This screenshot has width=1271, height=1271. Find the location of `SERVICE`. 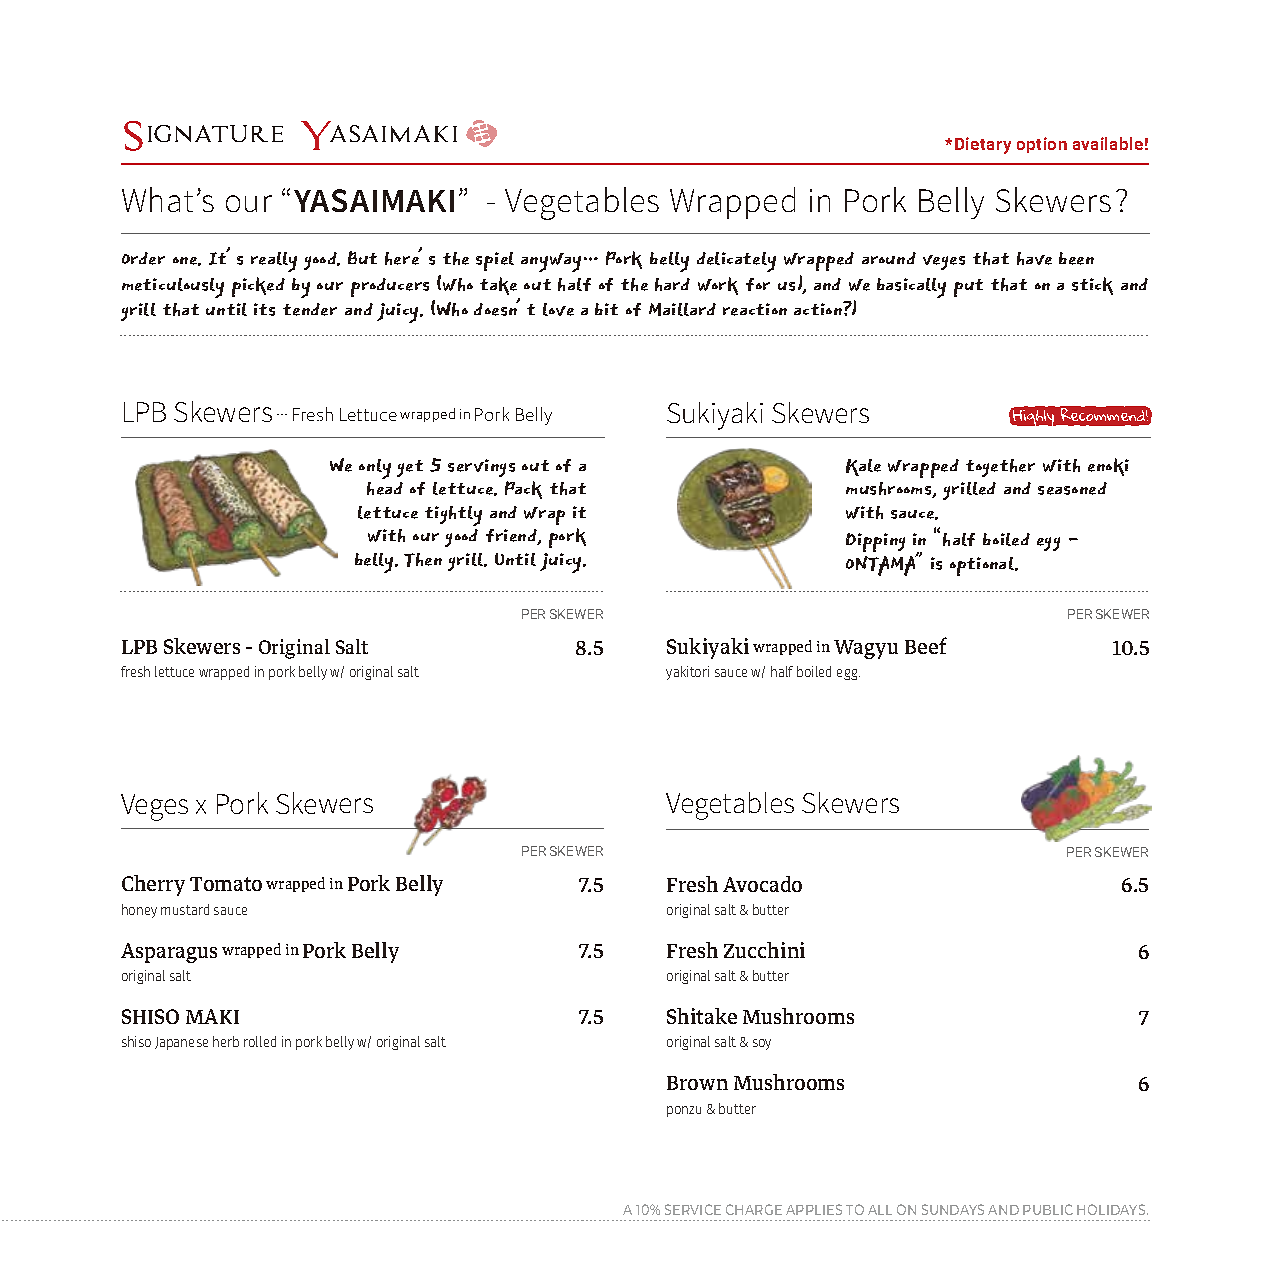

SERVICE is located at coordinates (693, 1209).
